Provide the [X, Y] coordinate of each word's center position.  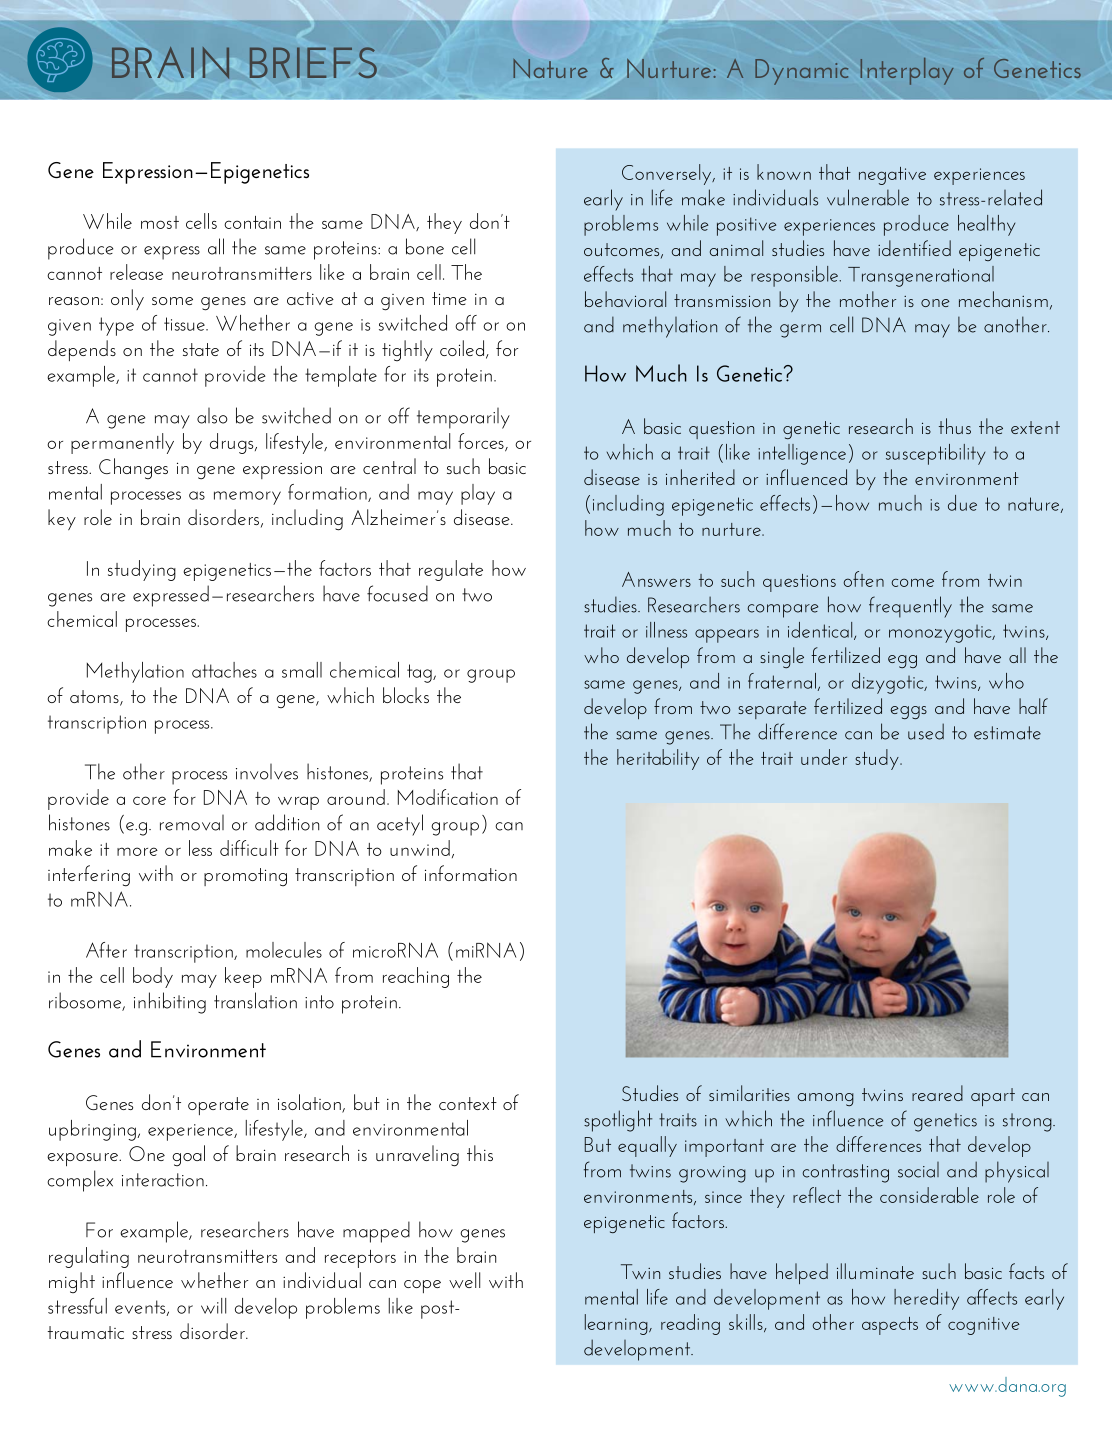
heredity [926, 1299]
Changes [133, 468]
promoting [245, 877]
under [824, 757]
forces [482, 442]
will [213, 1306]
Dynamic [801, 72]
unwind [420, 848]
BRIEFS [313, 62]
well [464, 1280]
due [962, 503]
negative [892, 176]
